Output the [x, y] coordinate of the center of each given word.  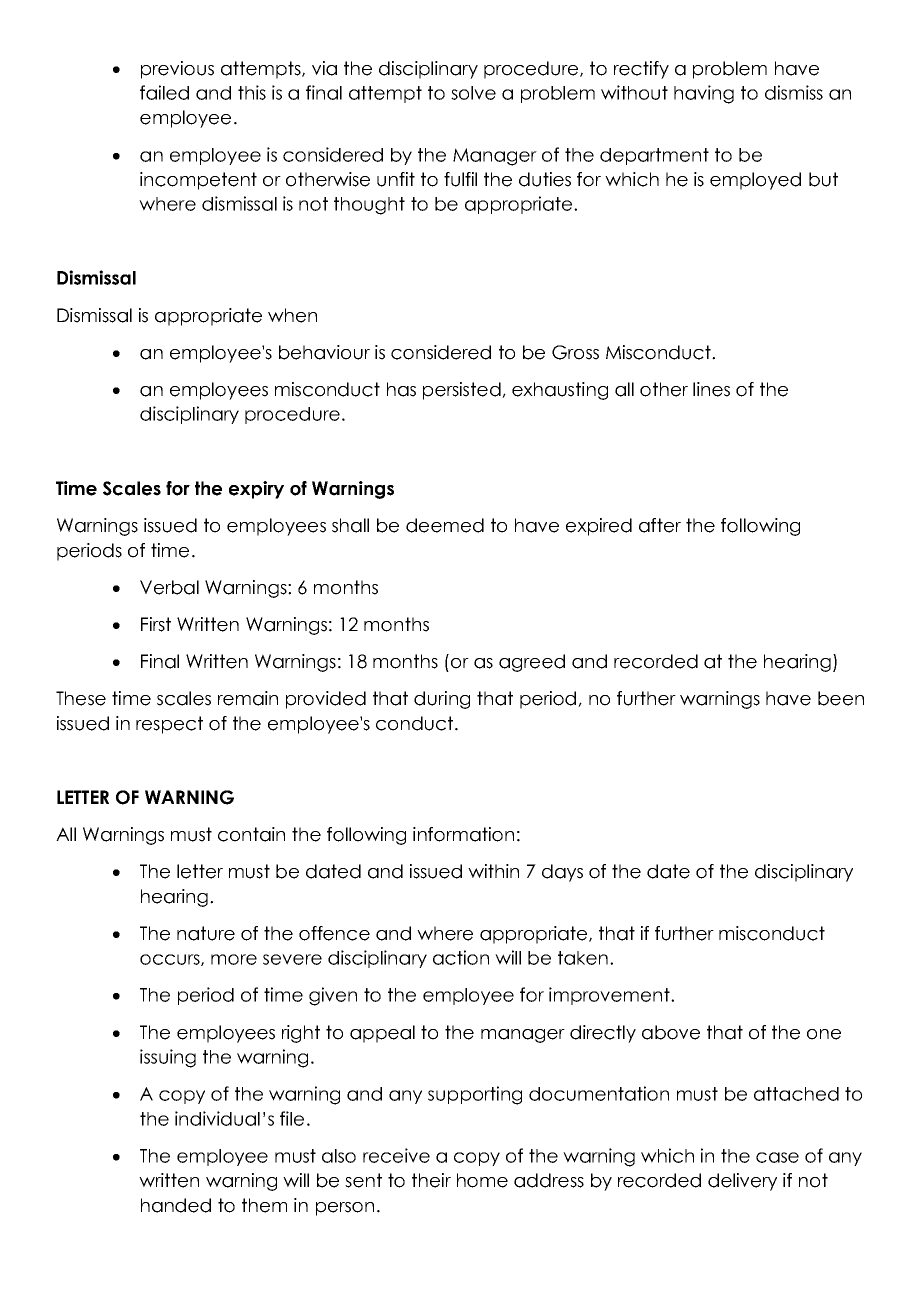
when [292, 315]
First [156, 624]
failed [164, 92]
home [482, 1180]
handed [176, 1205]
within [493, 871]
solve [473, 93]
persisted [463, 391]
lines [711, 389]
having [704, 94]
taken [583, 958]
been [841, 698]
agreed [532, 663]
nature [206, 933]
